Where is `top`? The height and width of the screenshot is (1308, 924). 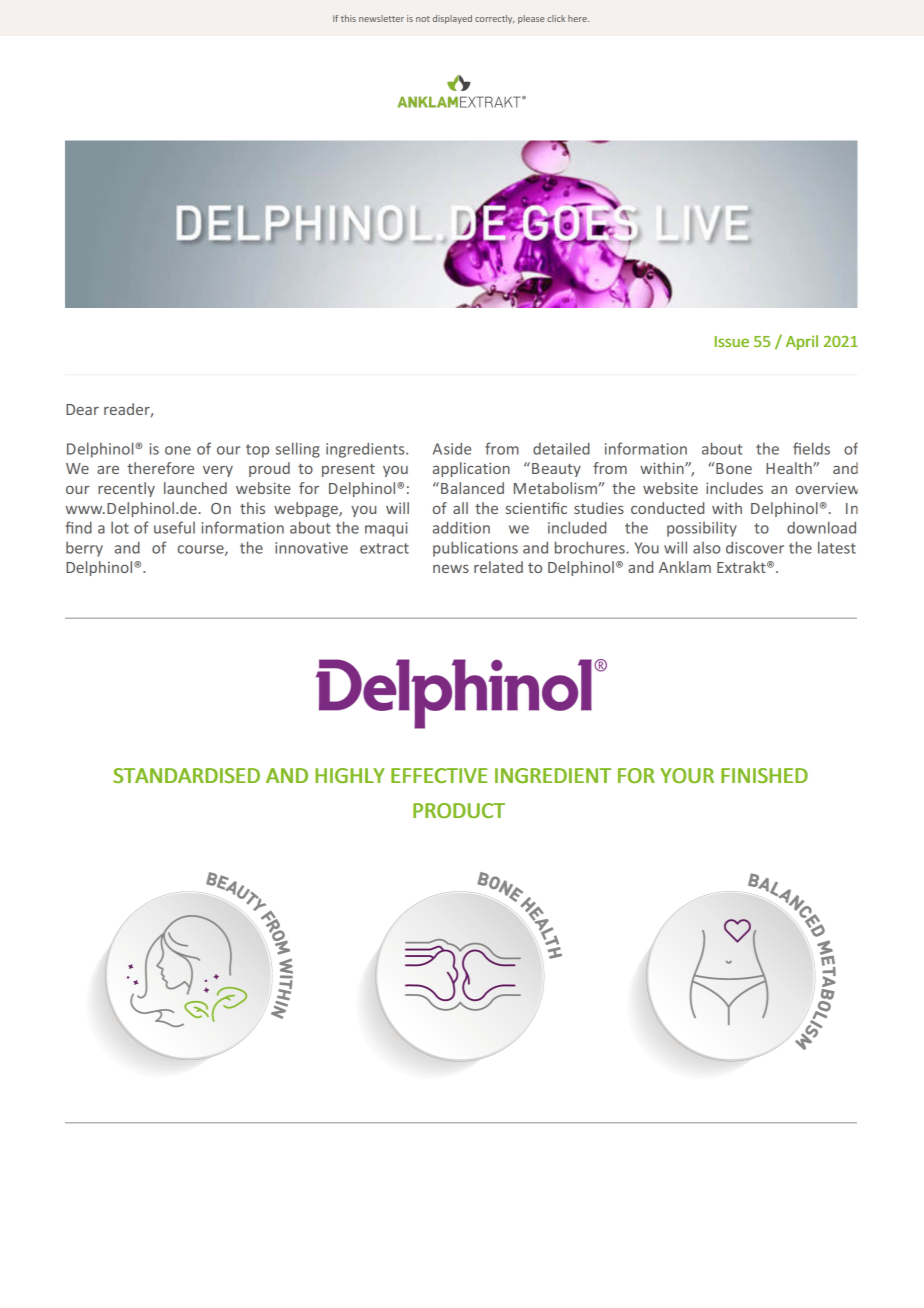 top is located at coordinates (257, 451).
